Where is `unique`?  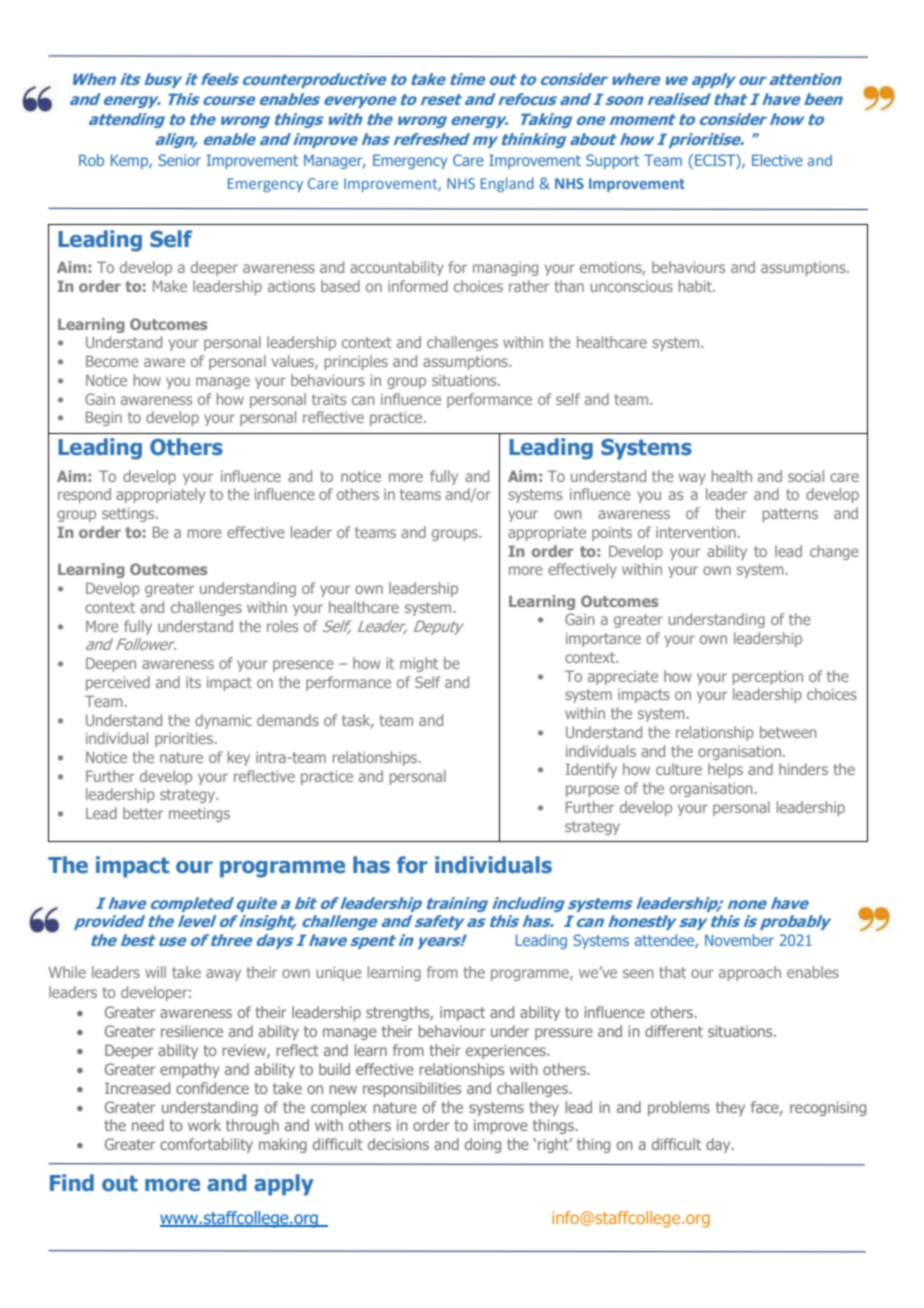 unique is located at coordinates (339, 973).
